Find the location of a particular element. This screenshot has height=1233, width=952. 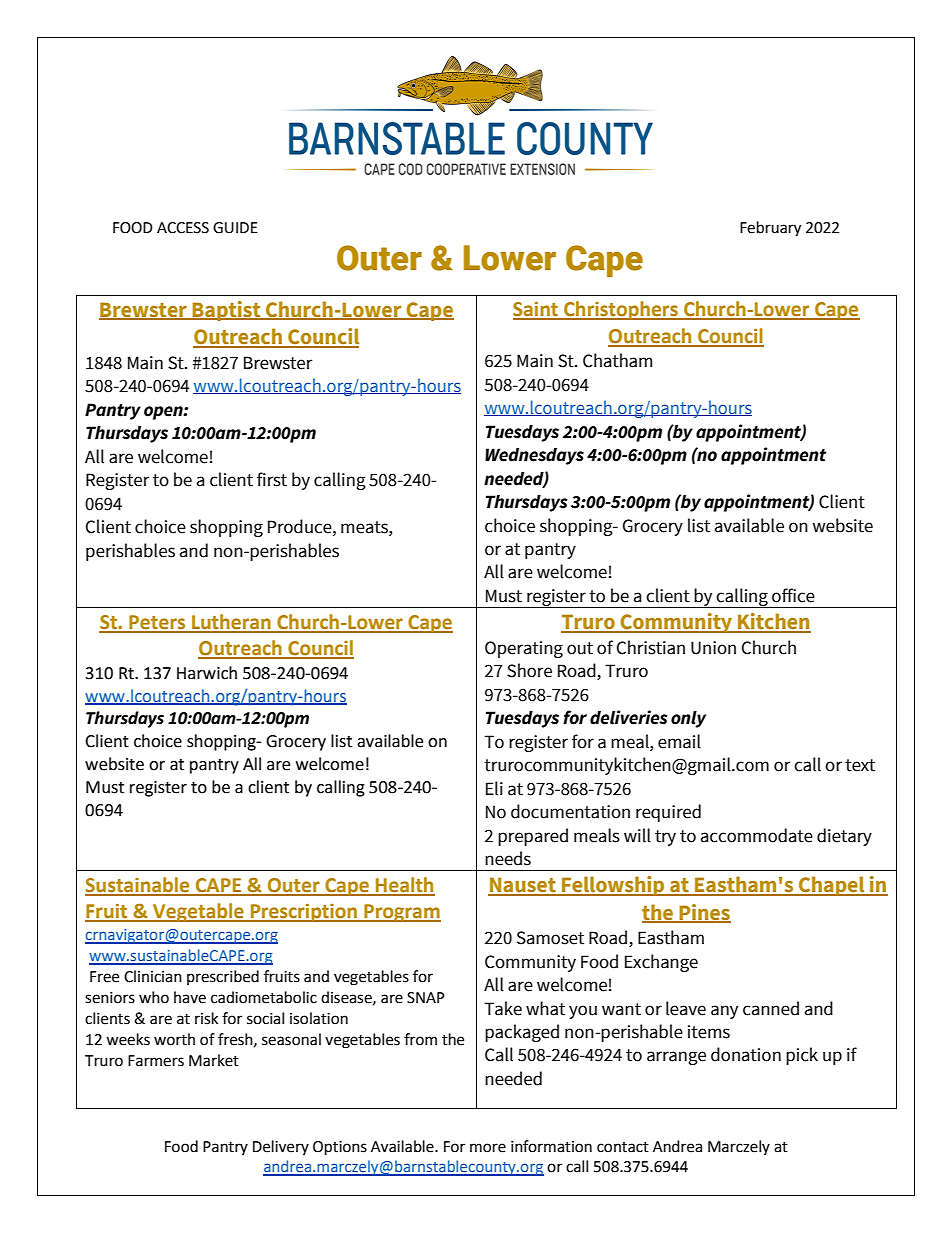

February is located at coordinates (770, 229).
